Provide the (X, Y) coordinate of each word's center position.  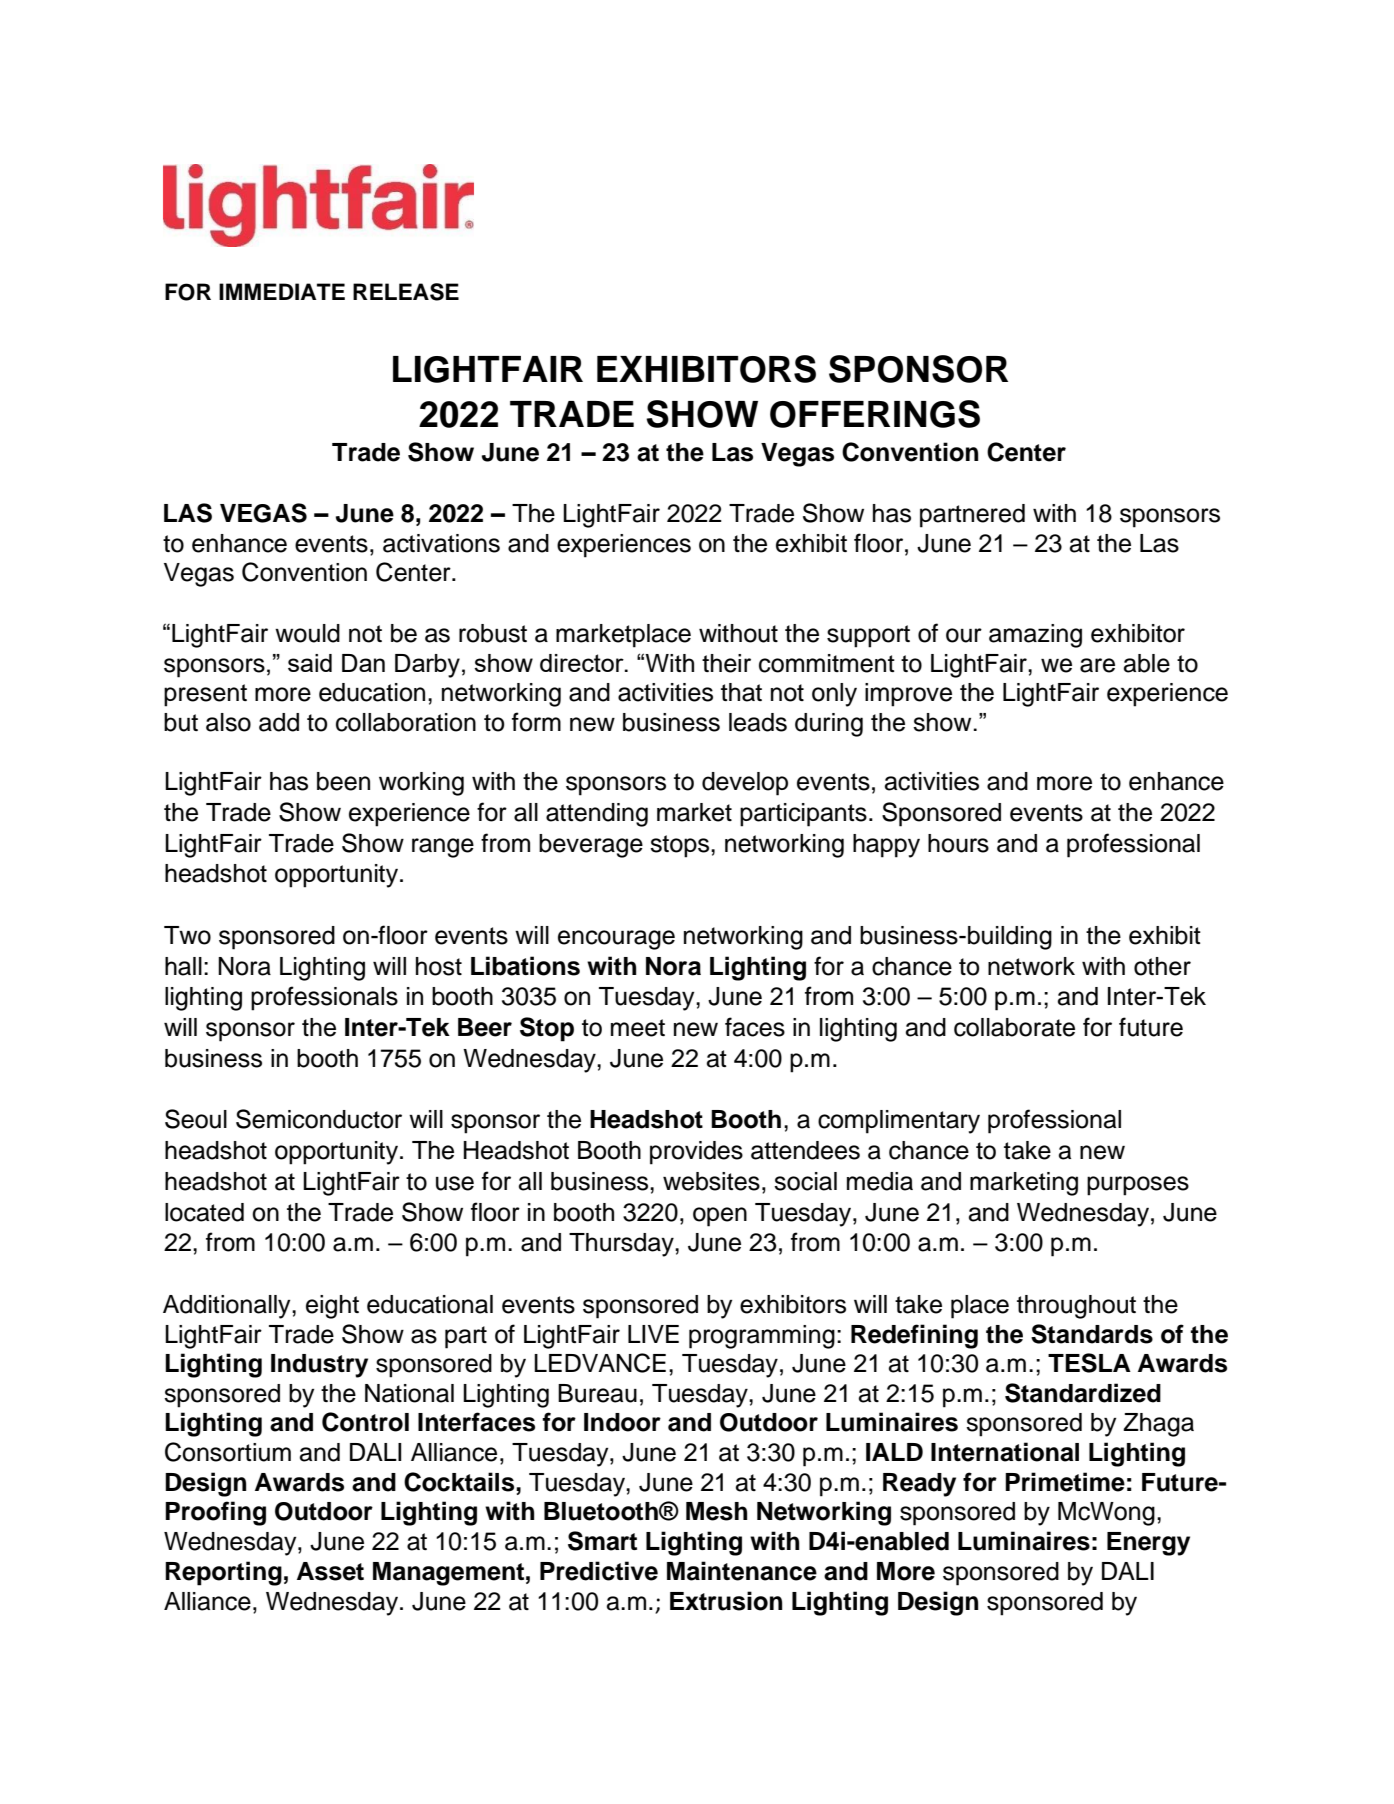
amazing (1035, 636)
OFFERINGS (875, 414)
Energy (1148, 1544)
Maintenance (742, 1571)
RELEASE (406, 292)
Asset (330, 1571)
